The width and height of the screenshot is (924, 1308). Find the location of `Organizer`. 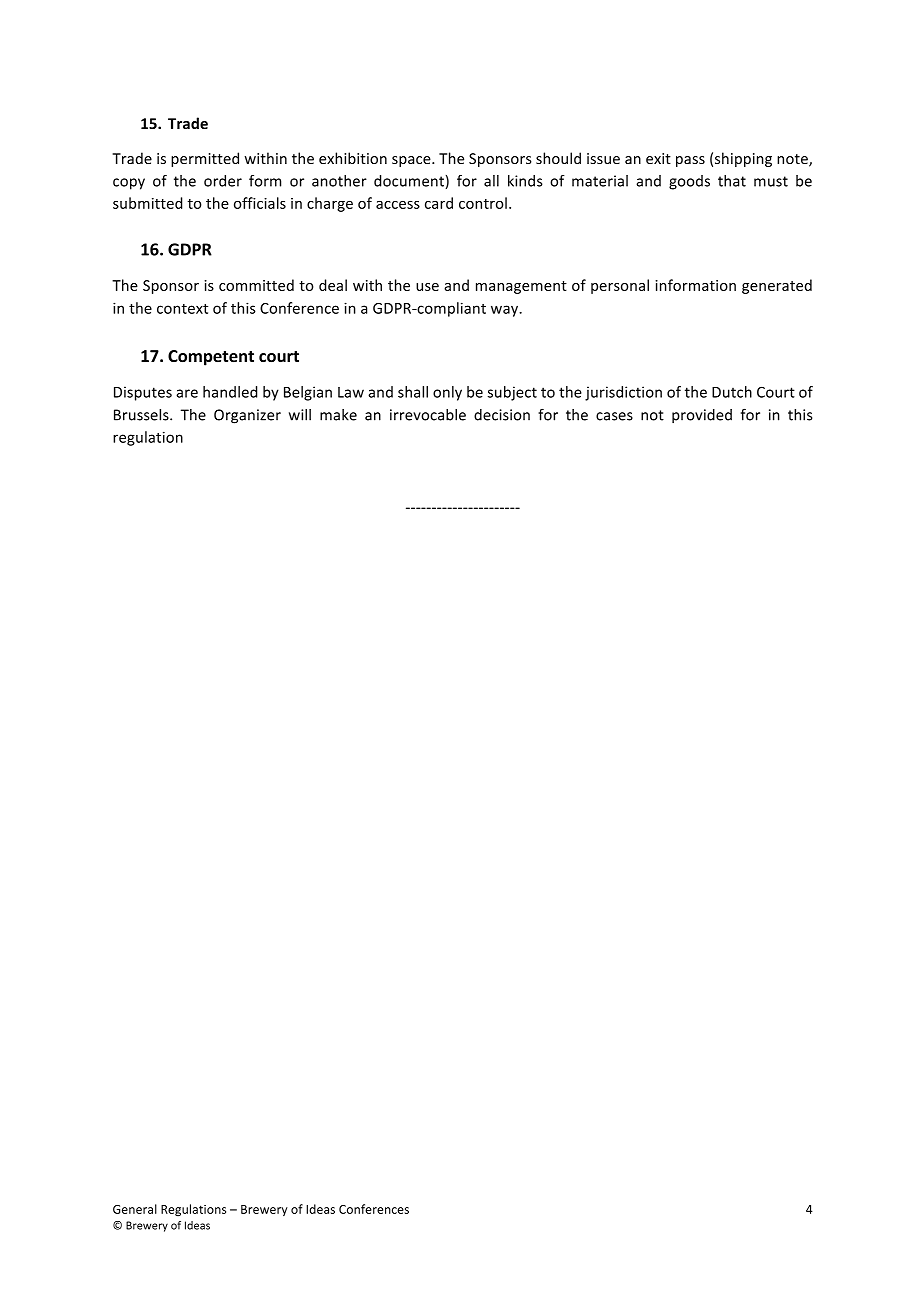

Organizer is located at coordinates (247, 416).
